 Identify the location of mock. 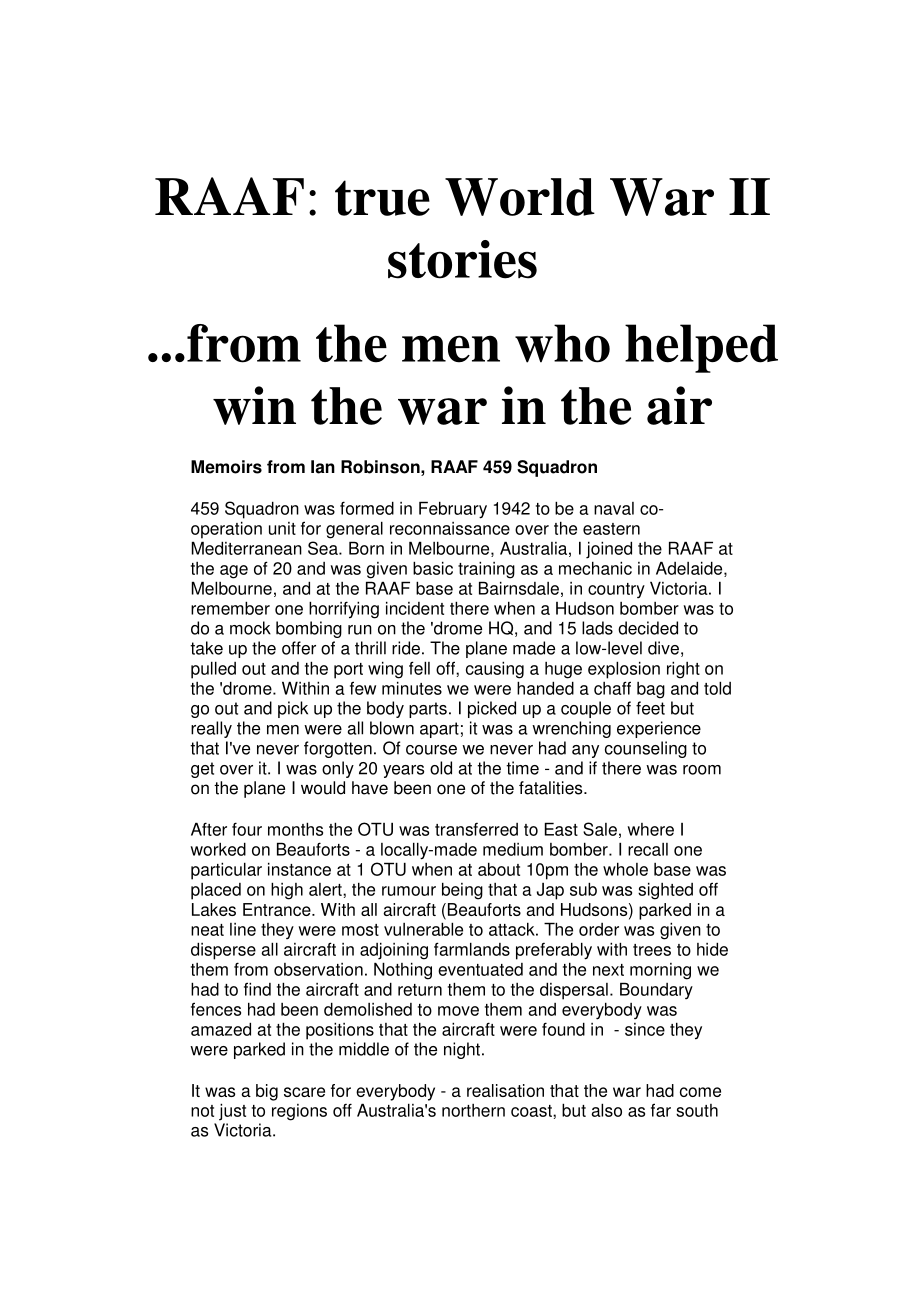
(250, 628).
